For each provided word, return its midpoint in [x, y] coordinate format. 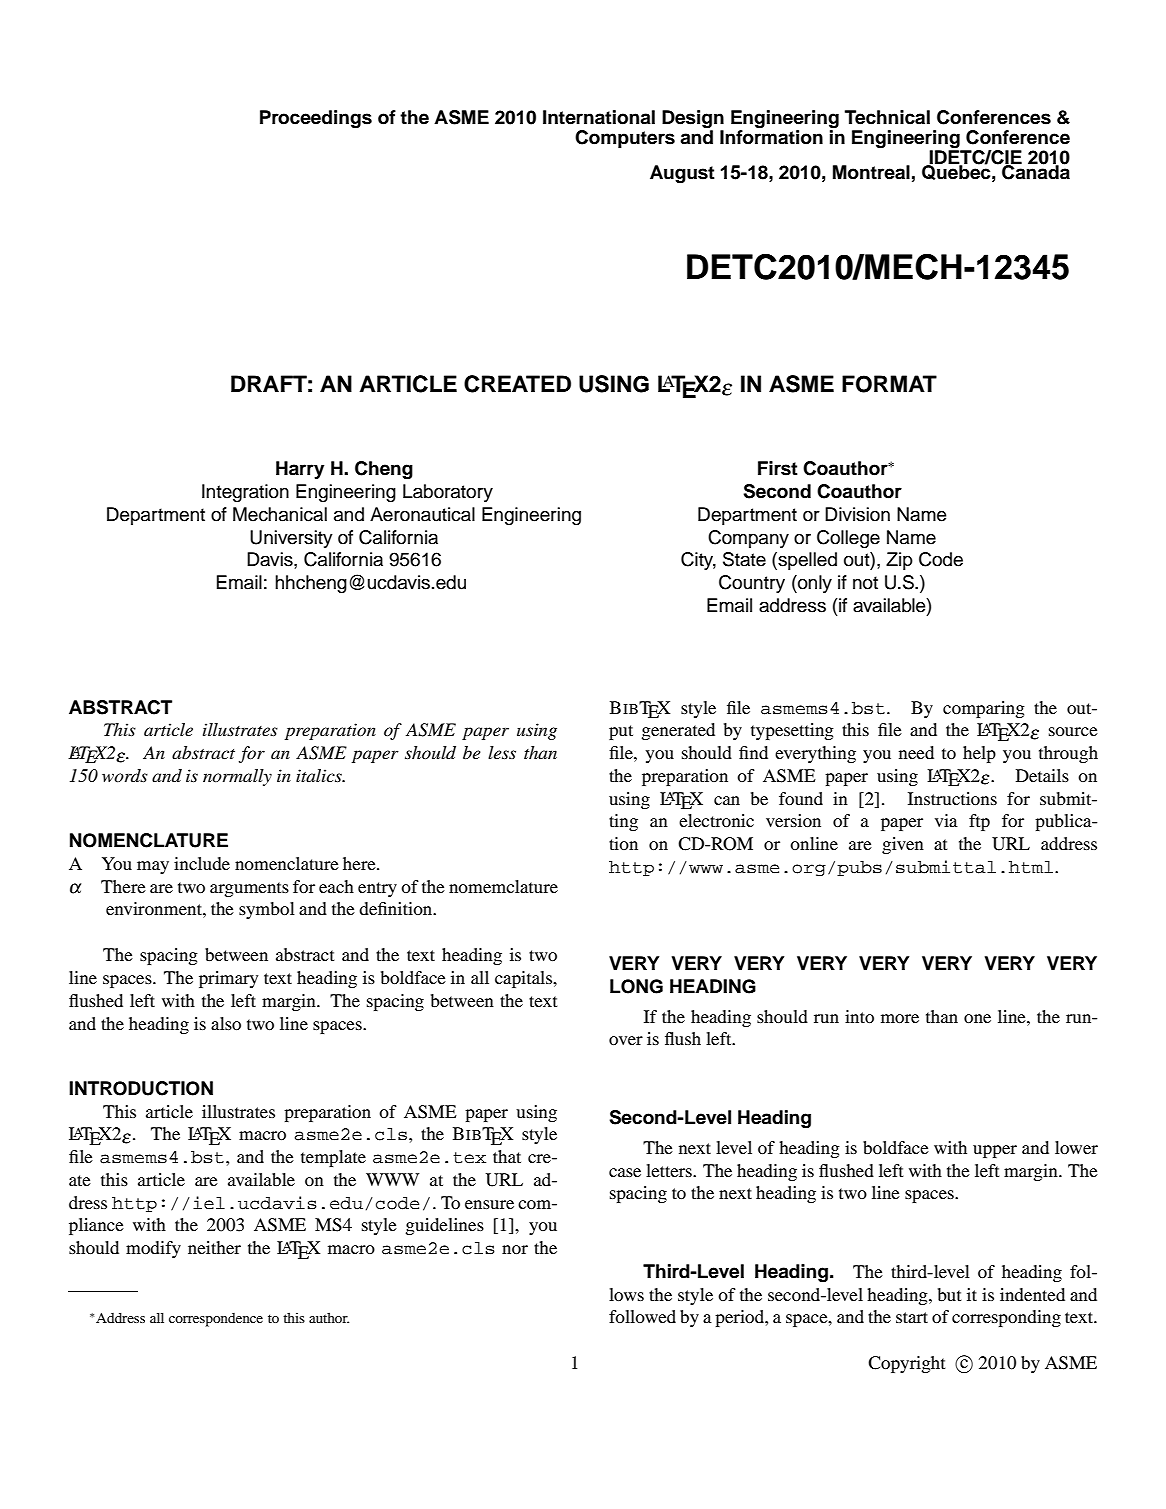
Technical [887, 117]
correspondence [216, 1320]
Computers [625, 139]
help [979, 754]
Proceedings [316, 119]
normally [237, 777]
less [502, 752]
